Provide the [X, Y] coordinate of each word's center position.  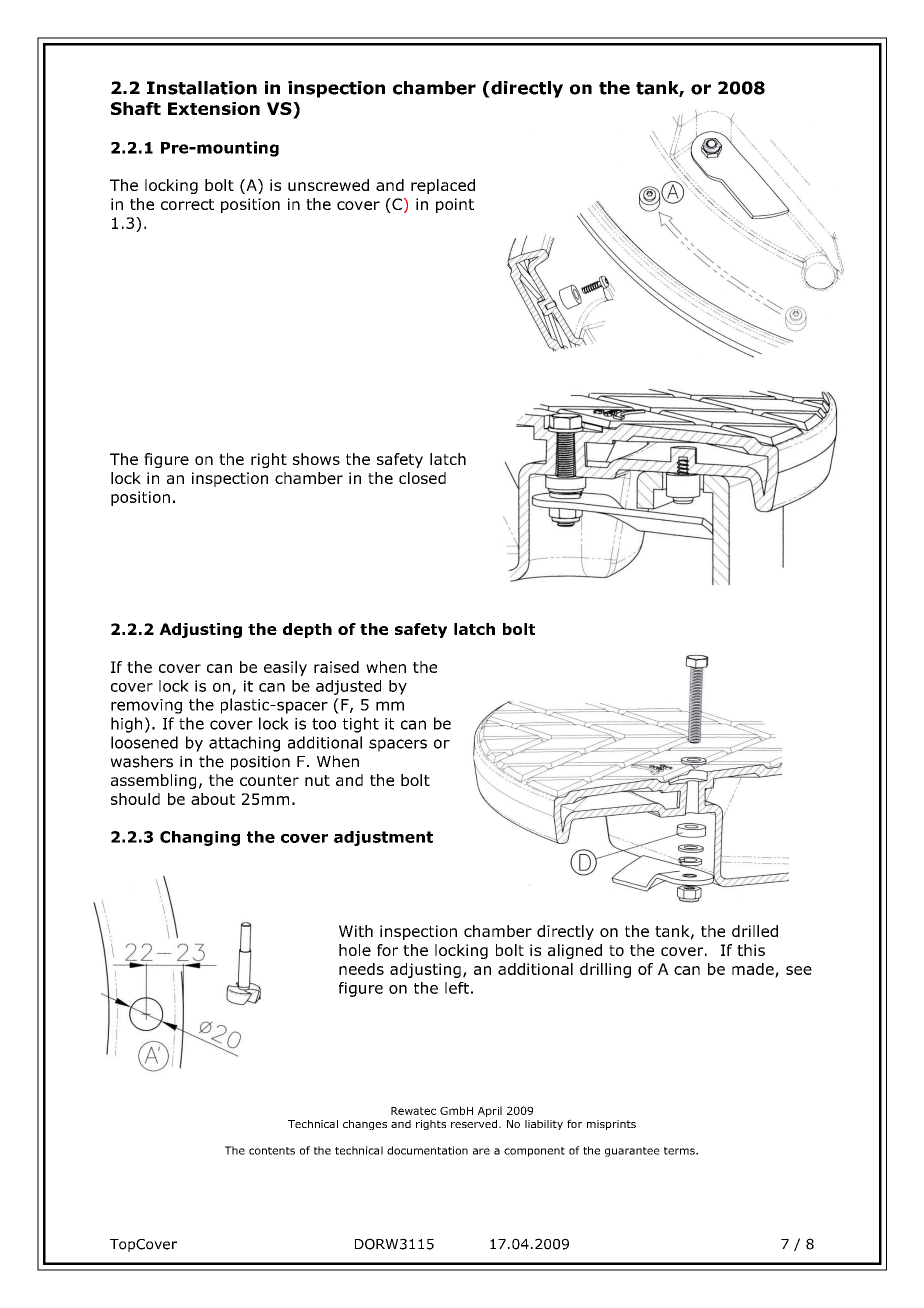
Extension [214, 108]
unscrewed [328, 185]
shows [316, 459]
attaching [244, 744]
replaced [443, 186]
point [455, 205]
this [751, 950]
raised [336, 667]
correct [187, 204]
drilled [755, 931]
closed [422, 478]
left [457, 988]
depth [307, 630]
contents [272, 1151]
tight [361, 725]
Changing [200, 838]
